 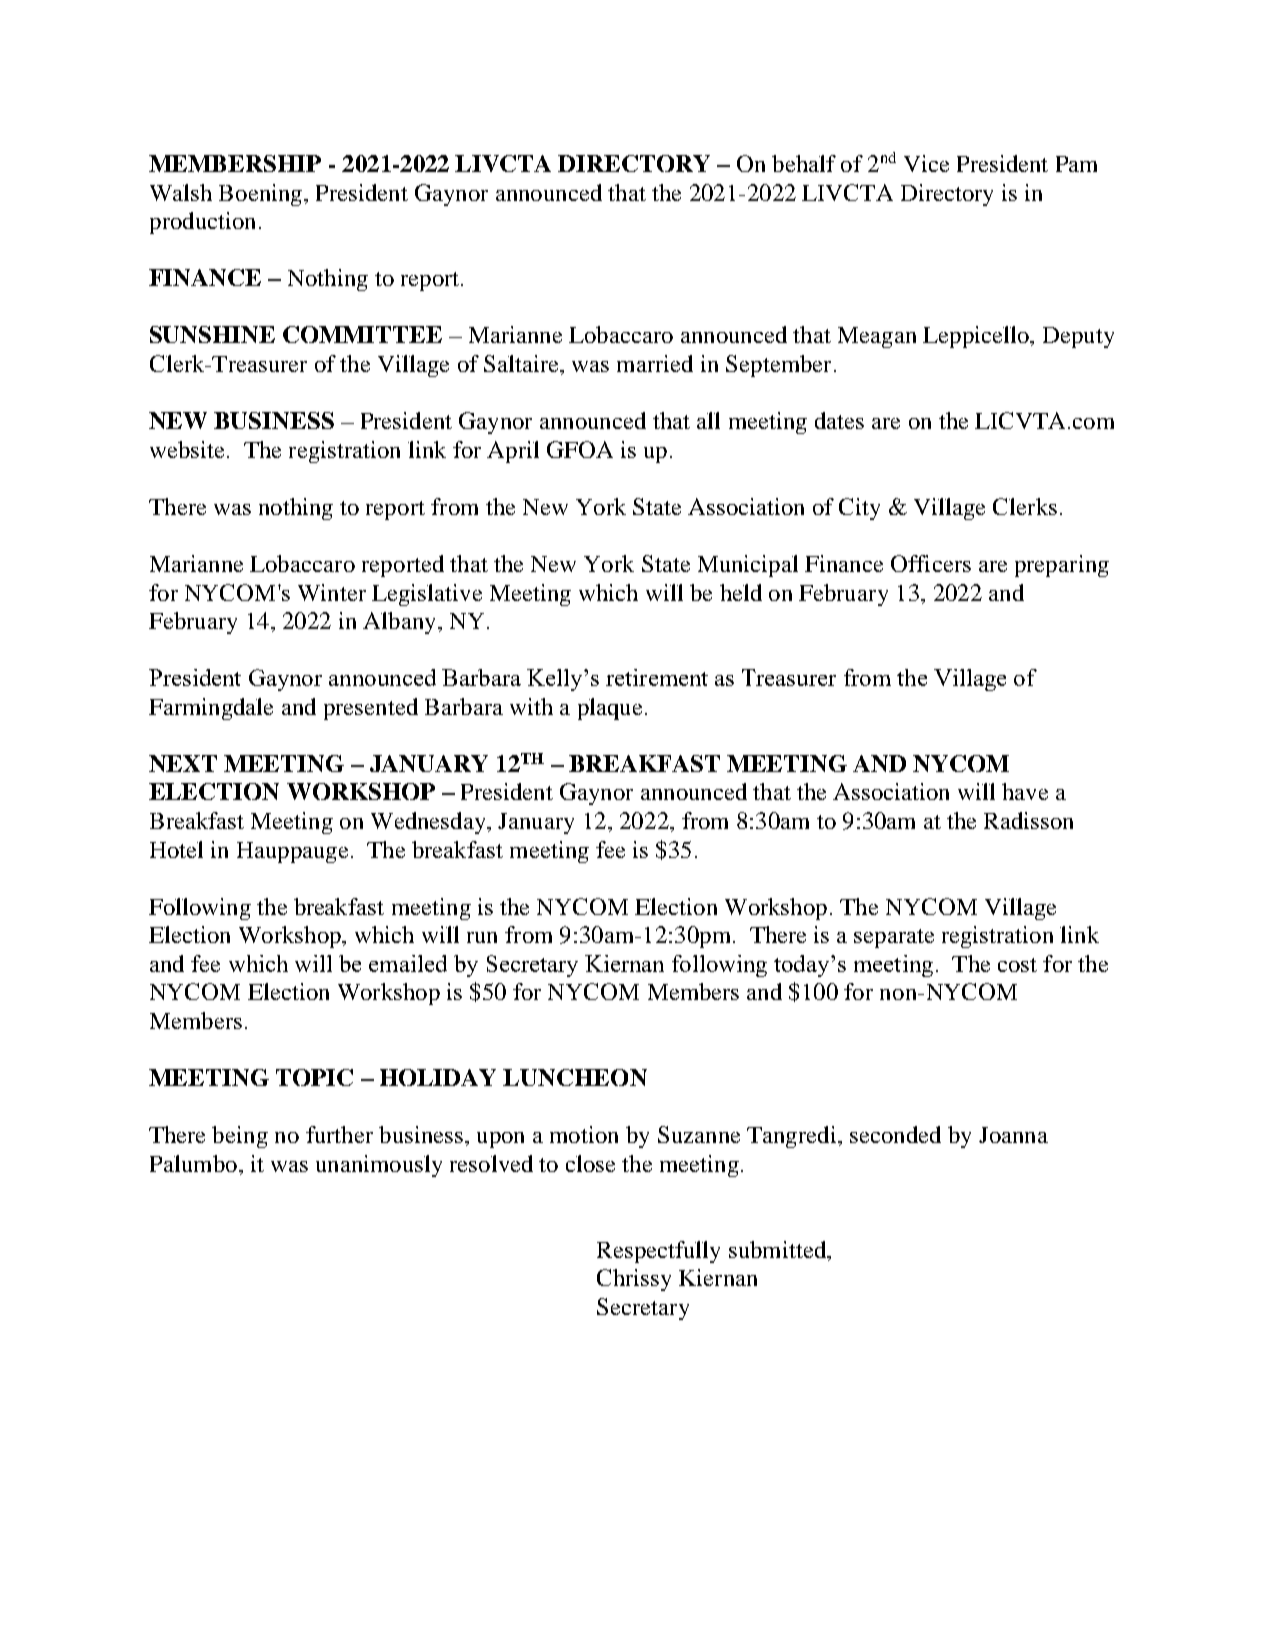 I want to click on presented, so click(x=371, y=709).
